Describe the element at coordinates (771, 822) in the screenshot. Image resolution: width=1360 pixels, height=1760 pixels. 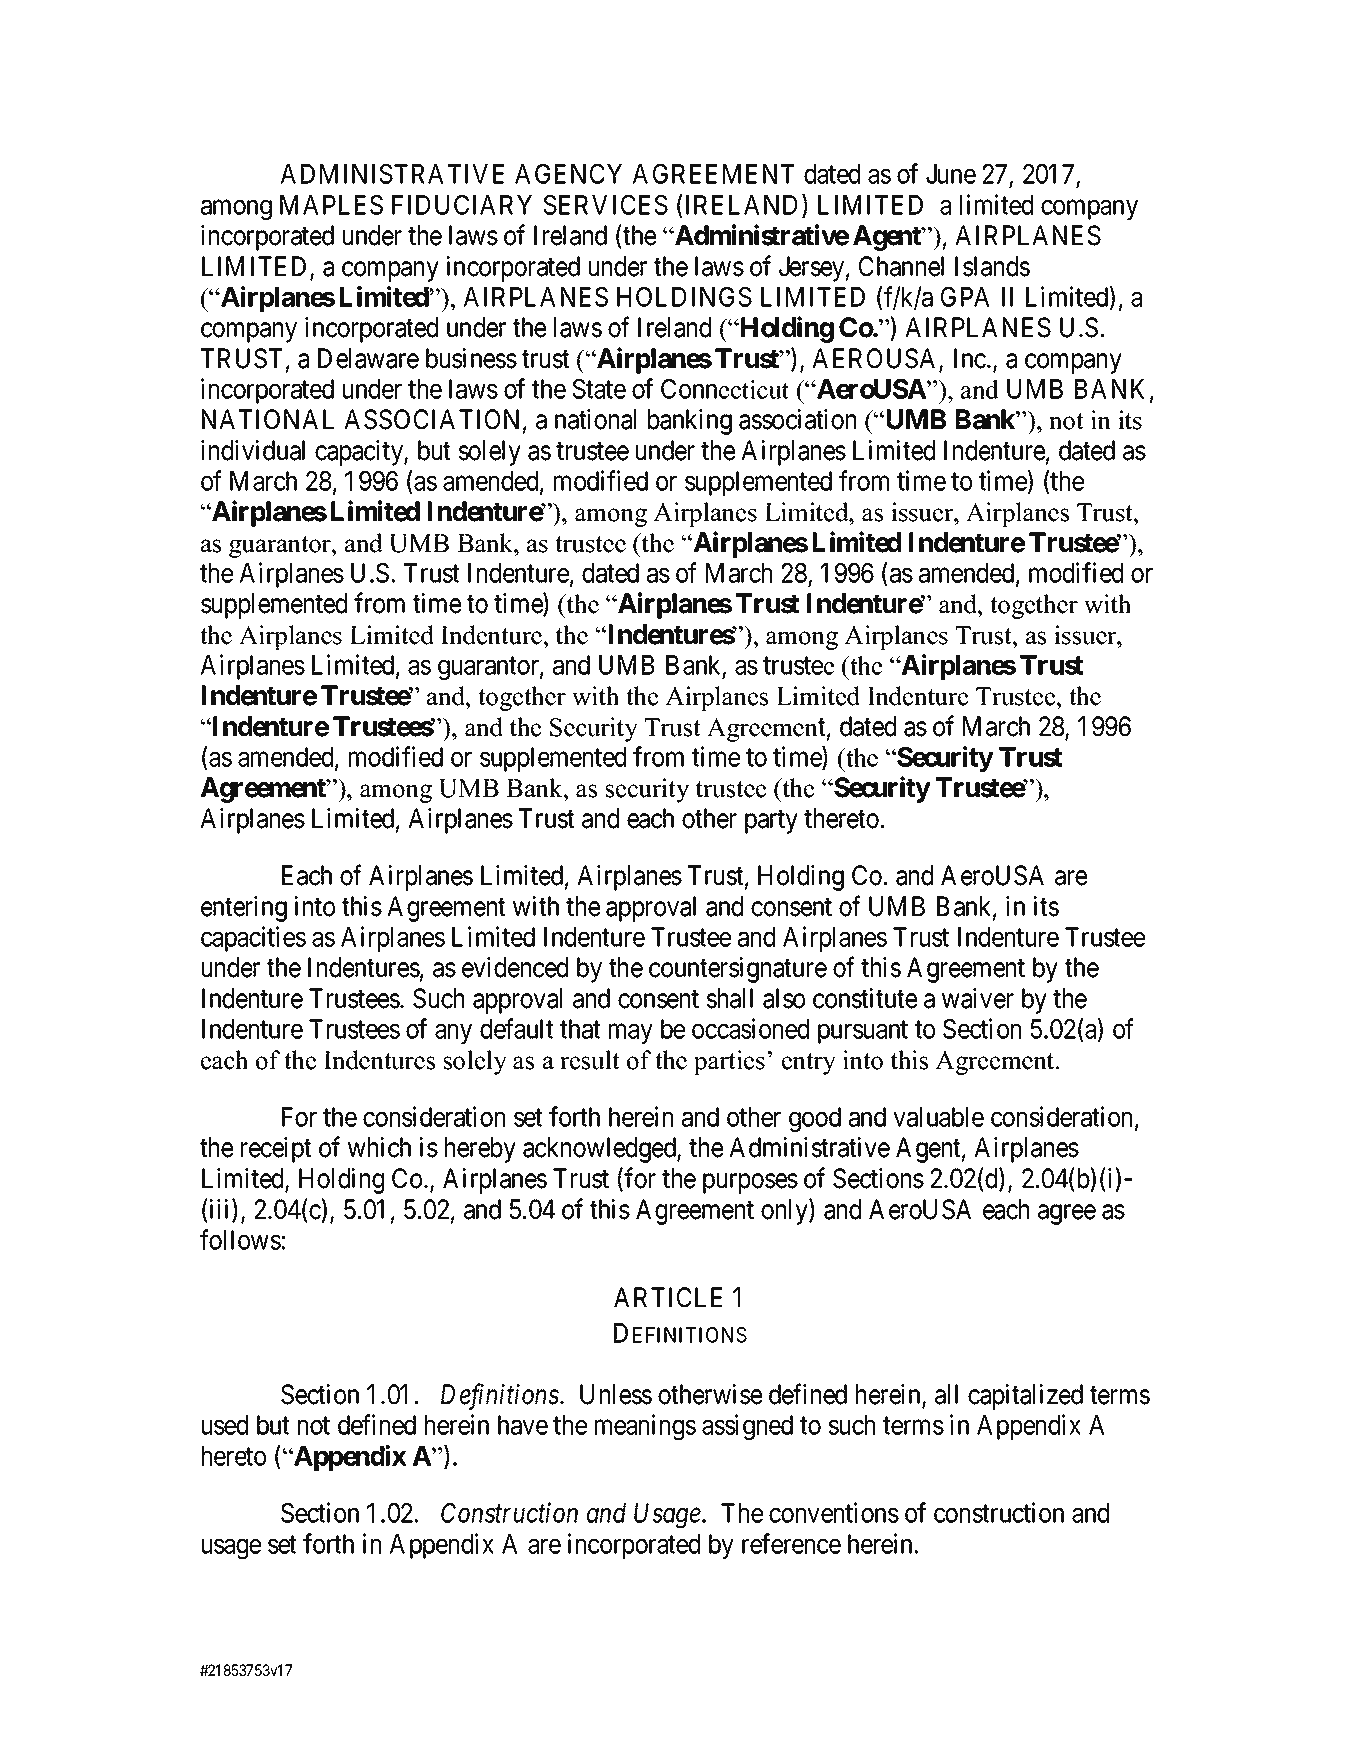
I see `party` at that location.
